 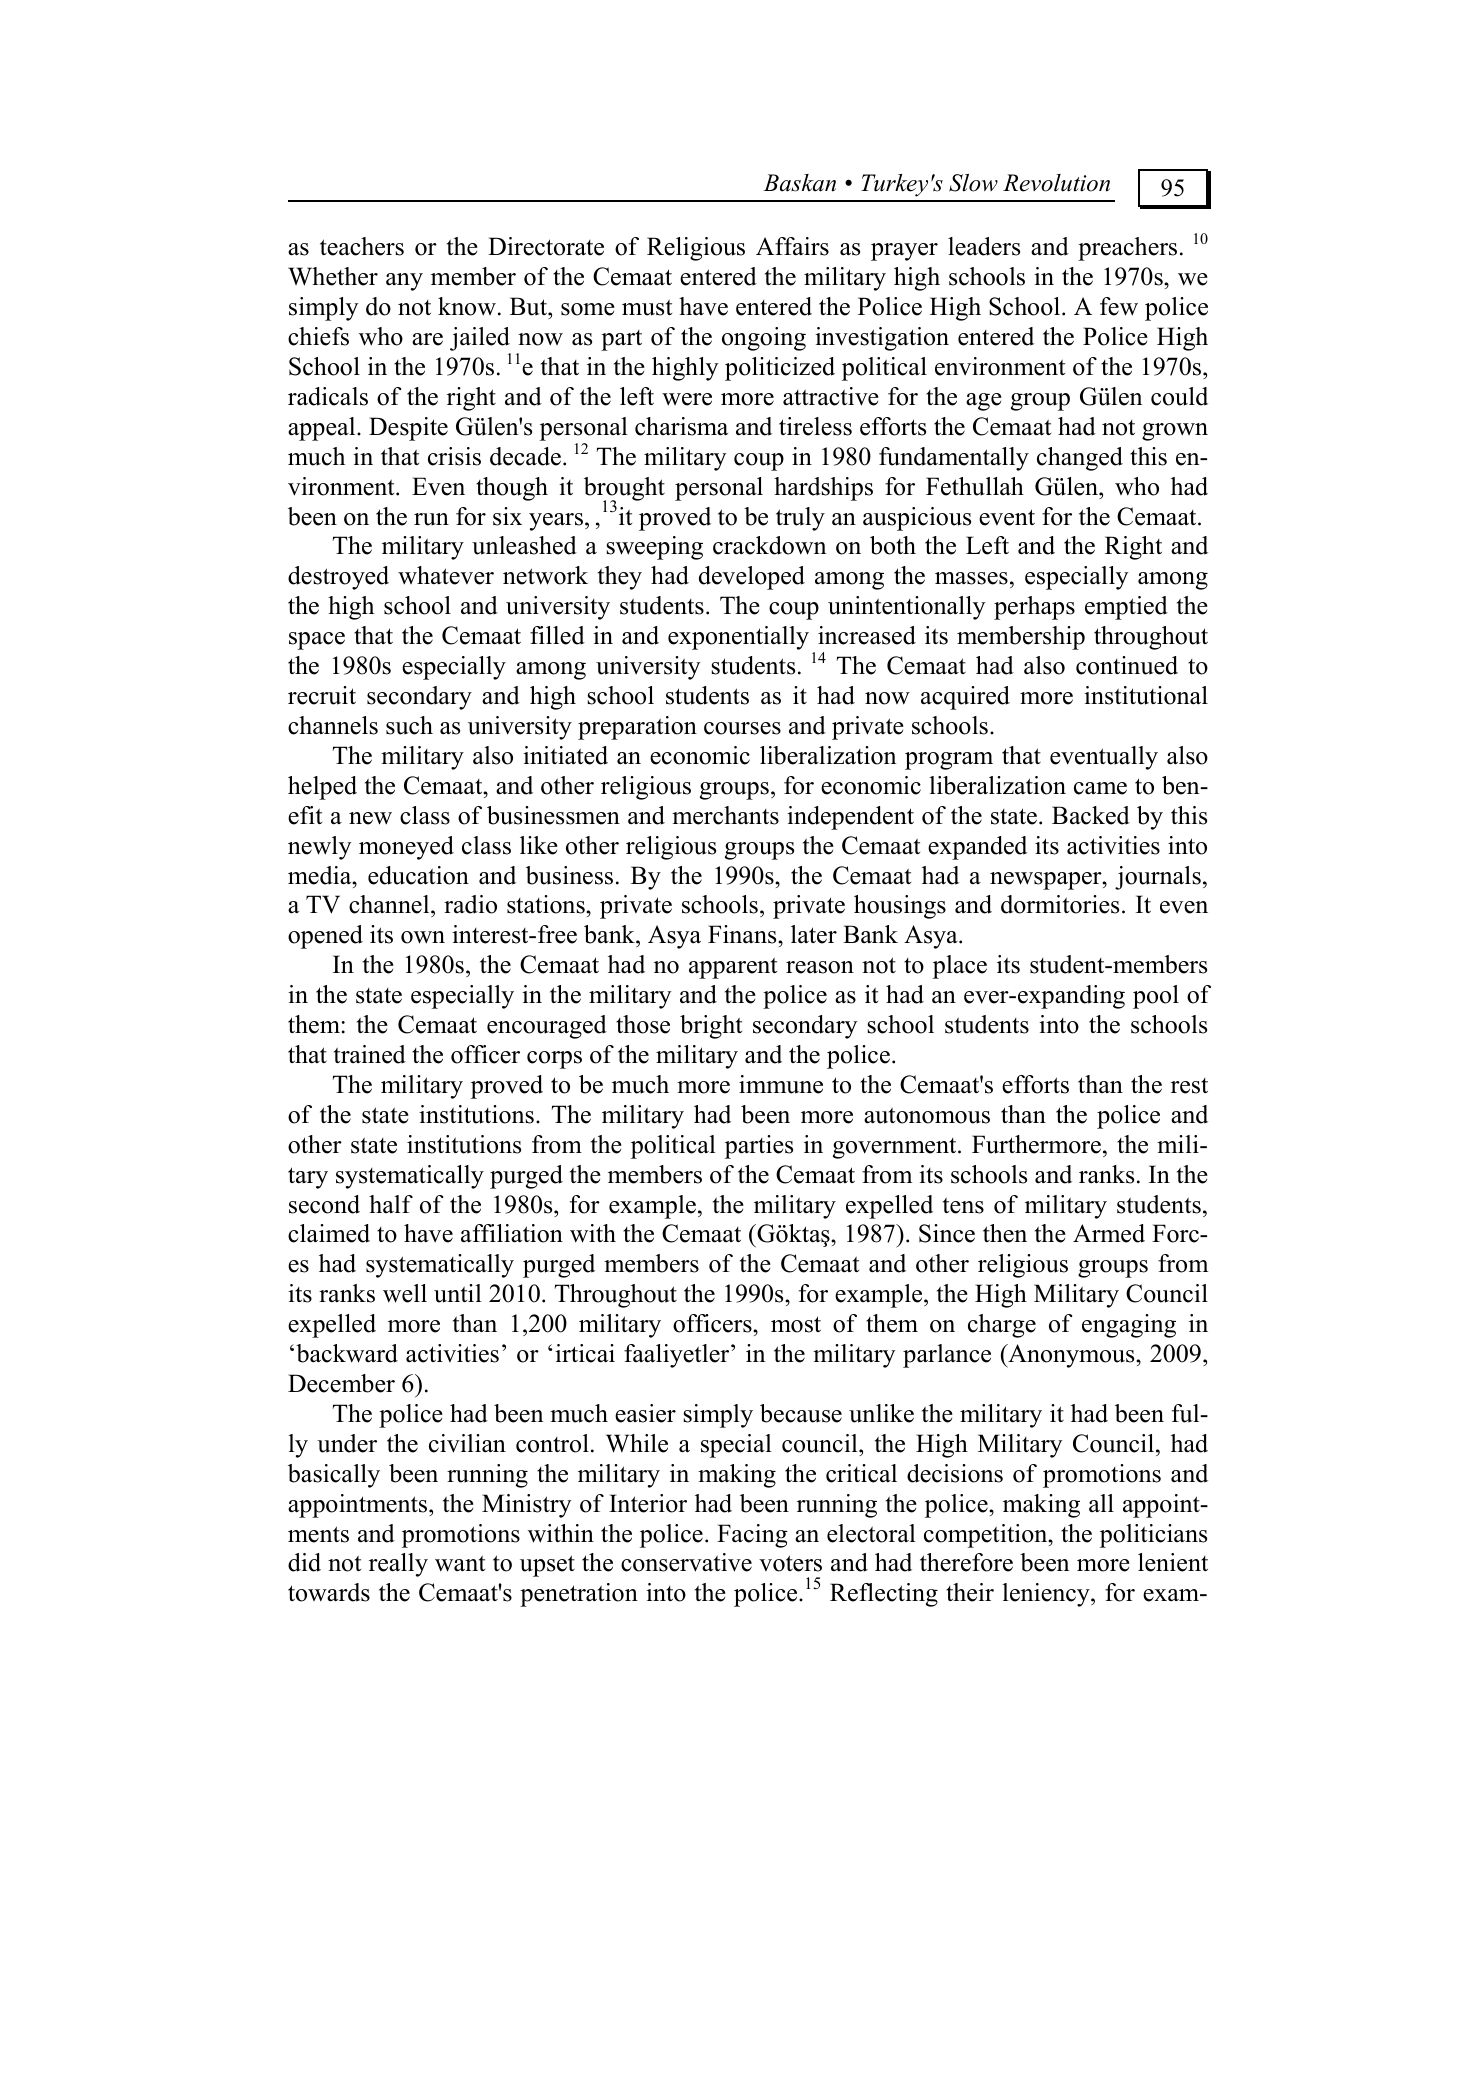 What do you see at coordinates (792, 246) in the page?
I see `Affairs` at bounding box center [792, 246].
